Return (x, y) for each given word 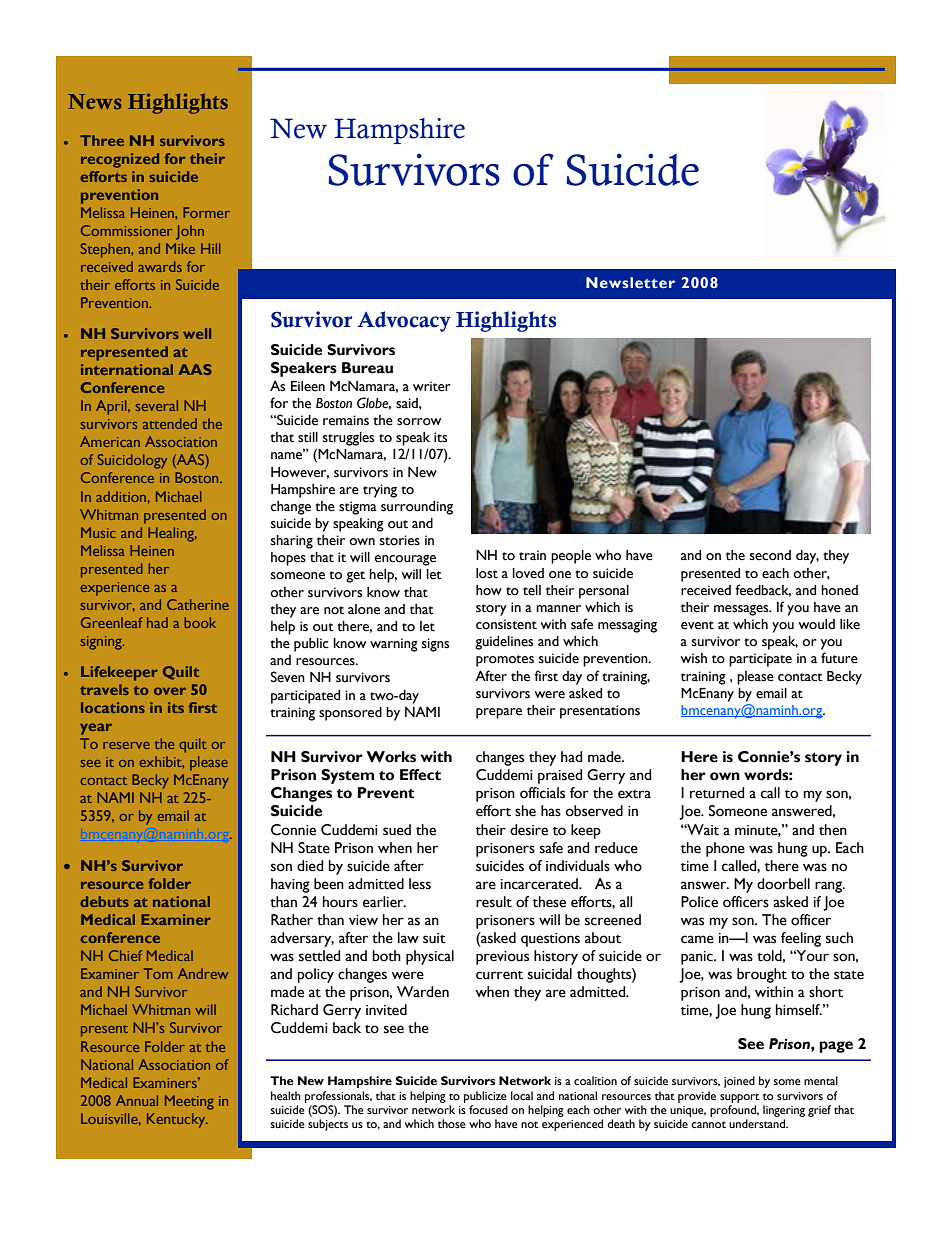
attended (170, 423)
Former (206, 212)
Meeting (189, 1102)
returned (717, 793)
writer (432, 386)
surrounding (417, 508)
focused (488, 1109)
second (770, 555)
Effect (420, 775)
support (740, 1098)
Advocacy (404, 321)
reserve (126, 745)
